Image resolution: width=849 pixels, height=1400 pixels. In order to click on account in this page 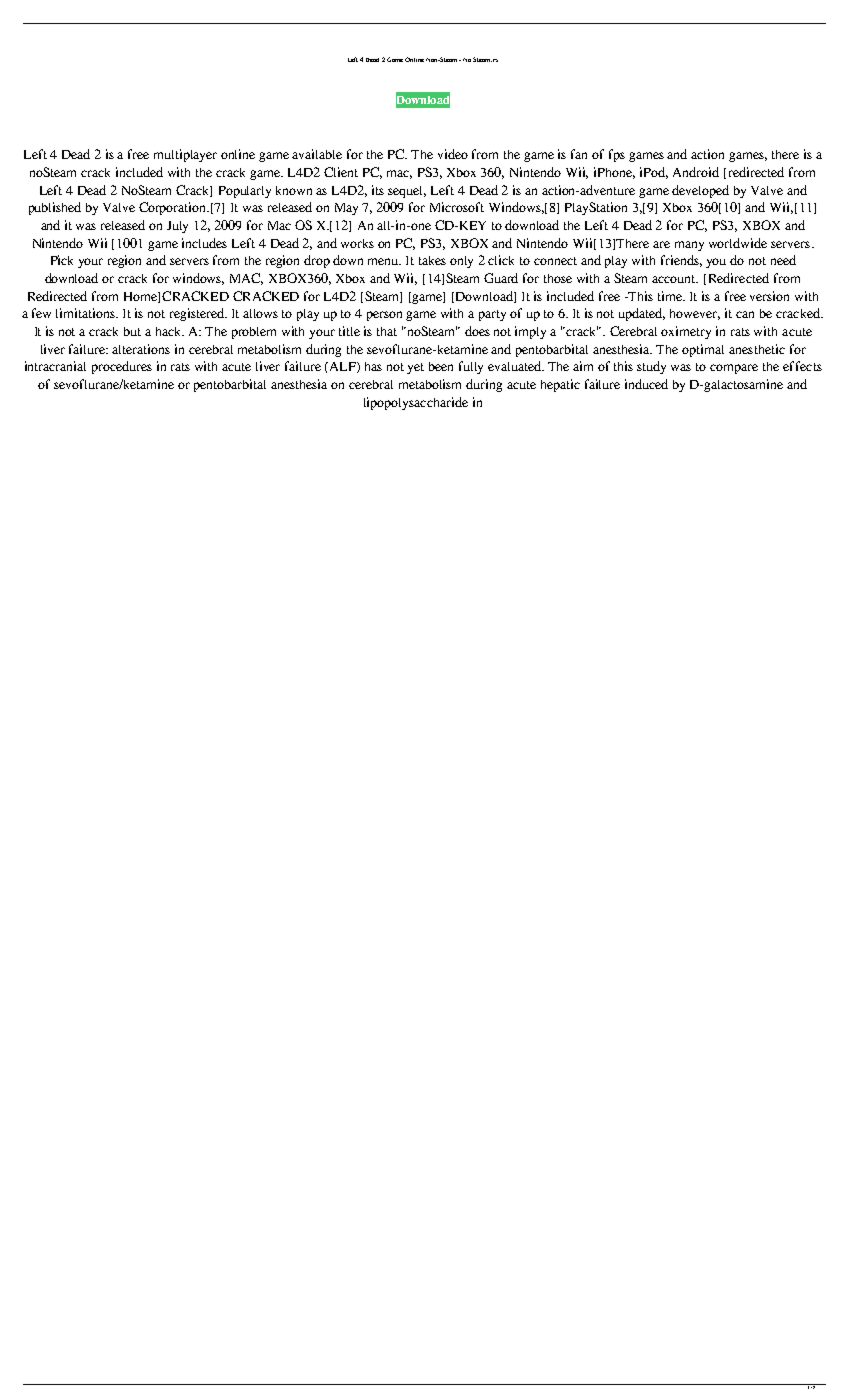, I will do `click(675, 279)`.
